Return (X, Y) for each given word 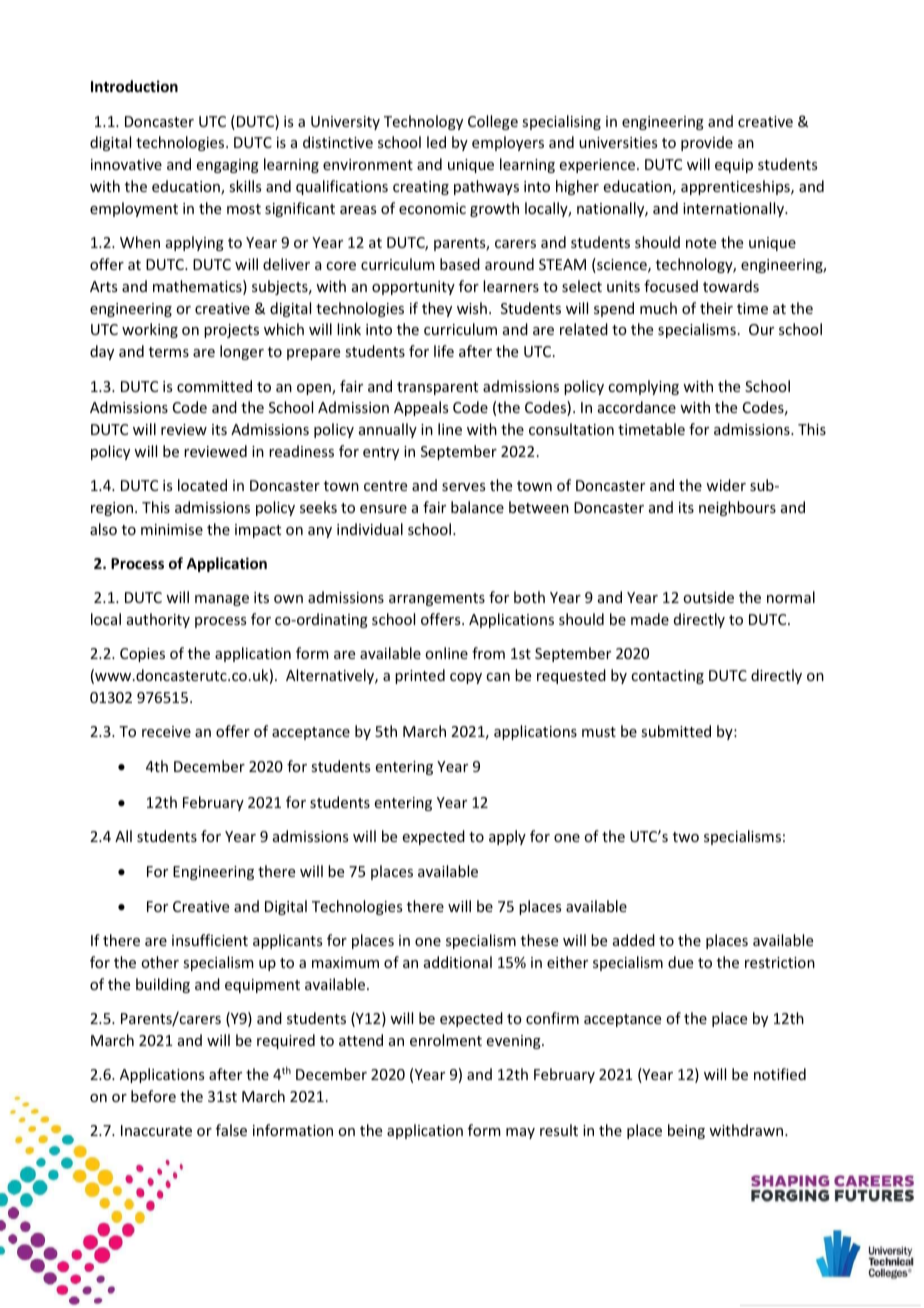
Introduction (134, 86)
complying (643, 387)
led (436, 142)
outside (708, 597)
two (686, 837)
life (444, 351)
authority (158, 620)
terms (169, 352)
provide (707, 143)
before (153, 1096)
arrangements (437, 599)
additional (458, 962)
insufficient (210, 940)
